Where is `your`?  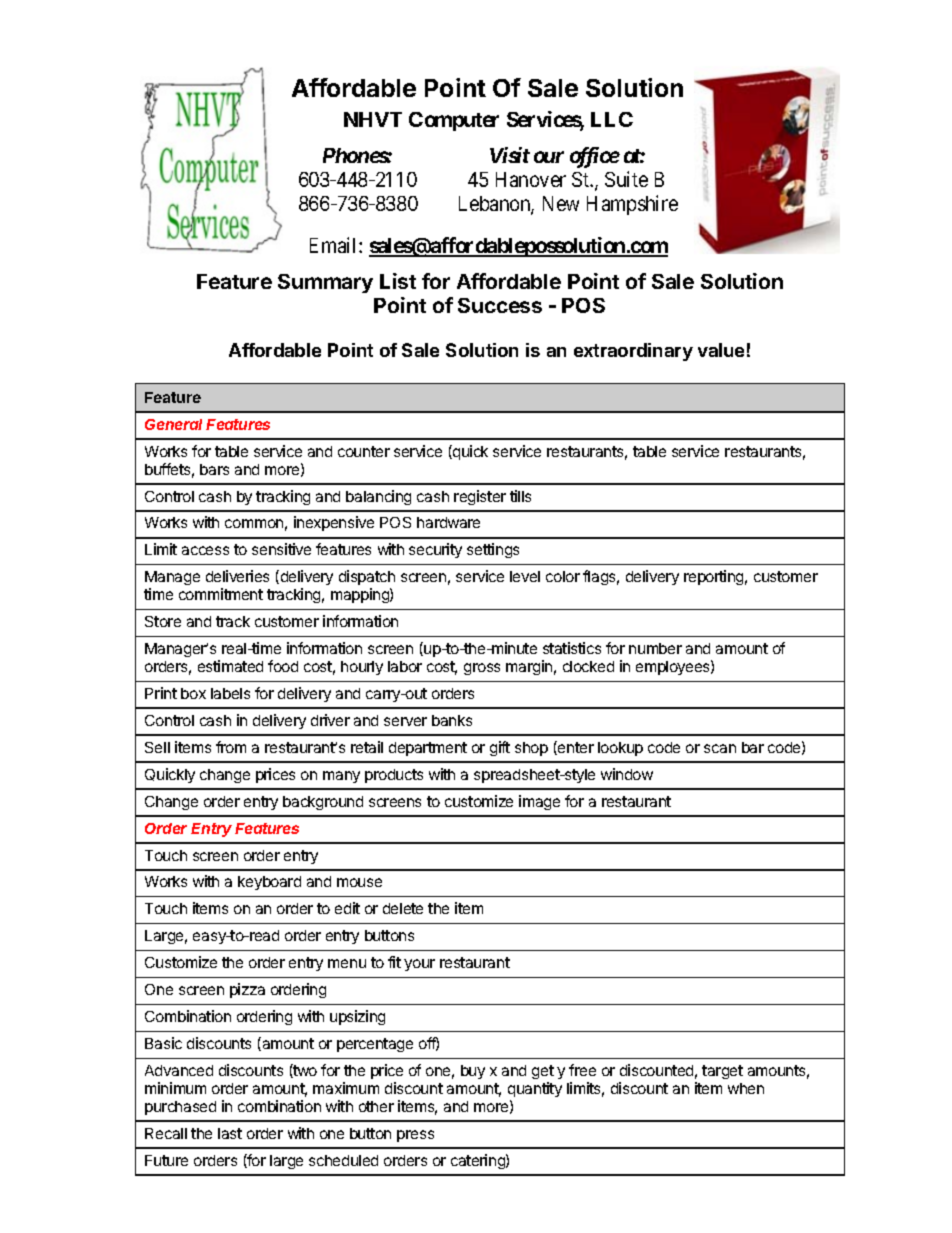
your is located at coordinates (419, 965).
